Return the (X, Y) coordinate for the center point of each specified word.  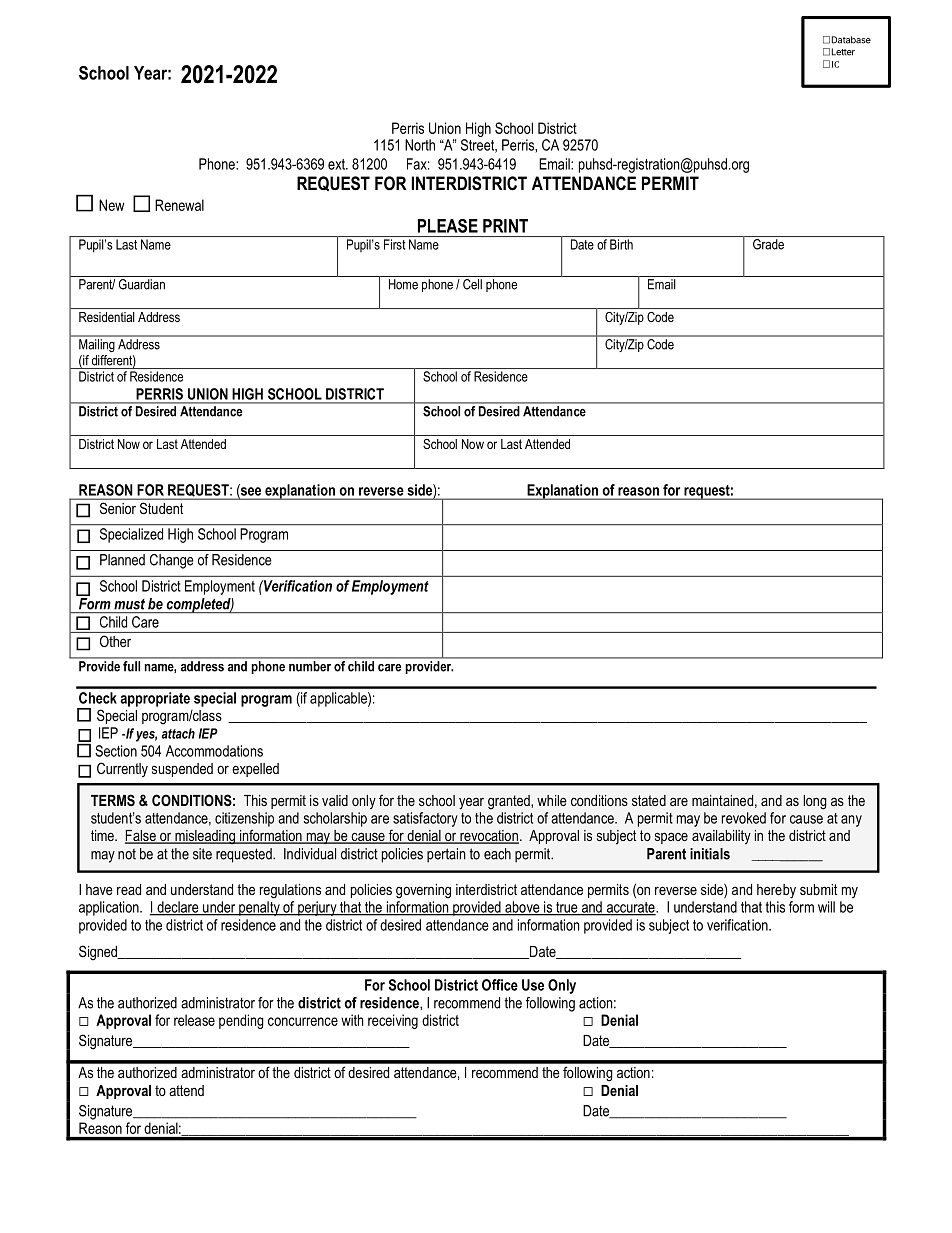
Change (172, 561)
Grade (768, 244)
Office (500, 985)
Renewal (179, 205)
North (420, 145)
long (815, 802)
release (194, 1020)
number (310, 666)
